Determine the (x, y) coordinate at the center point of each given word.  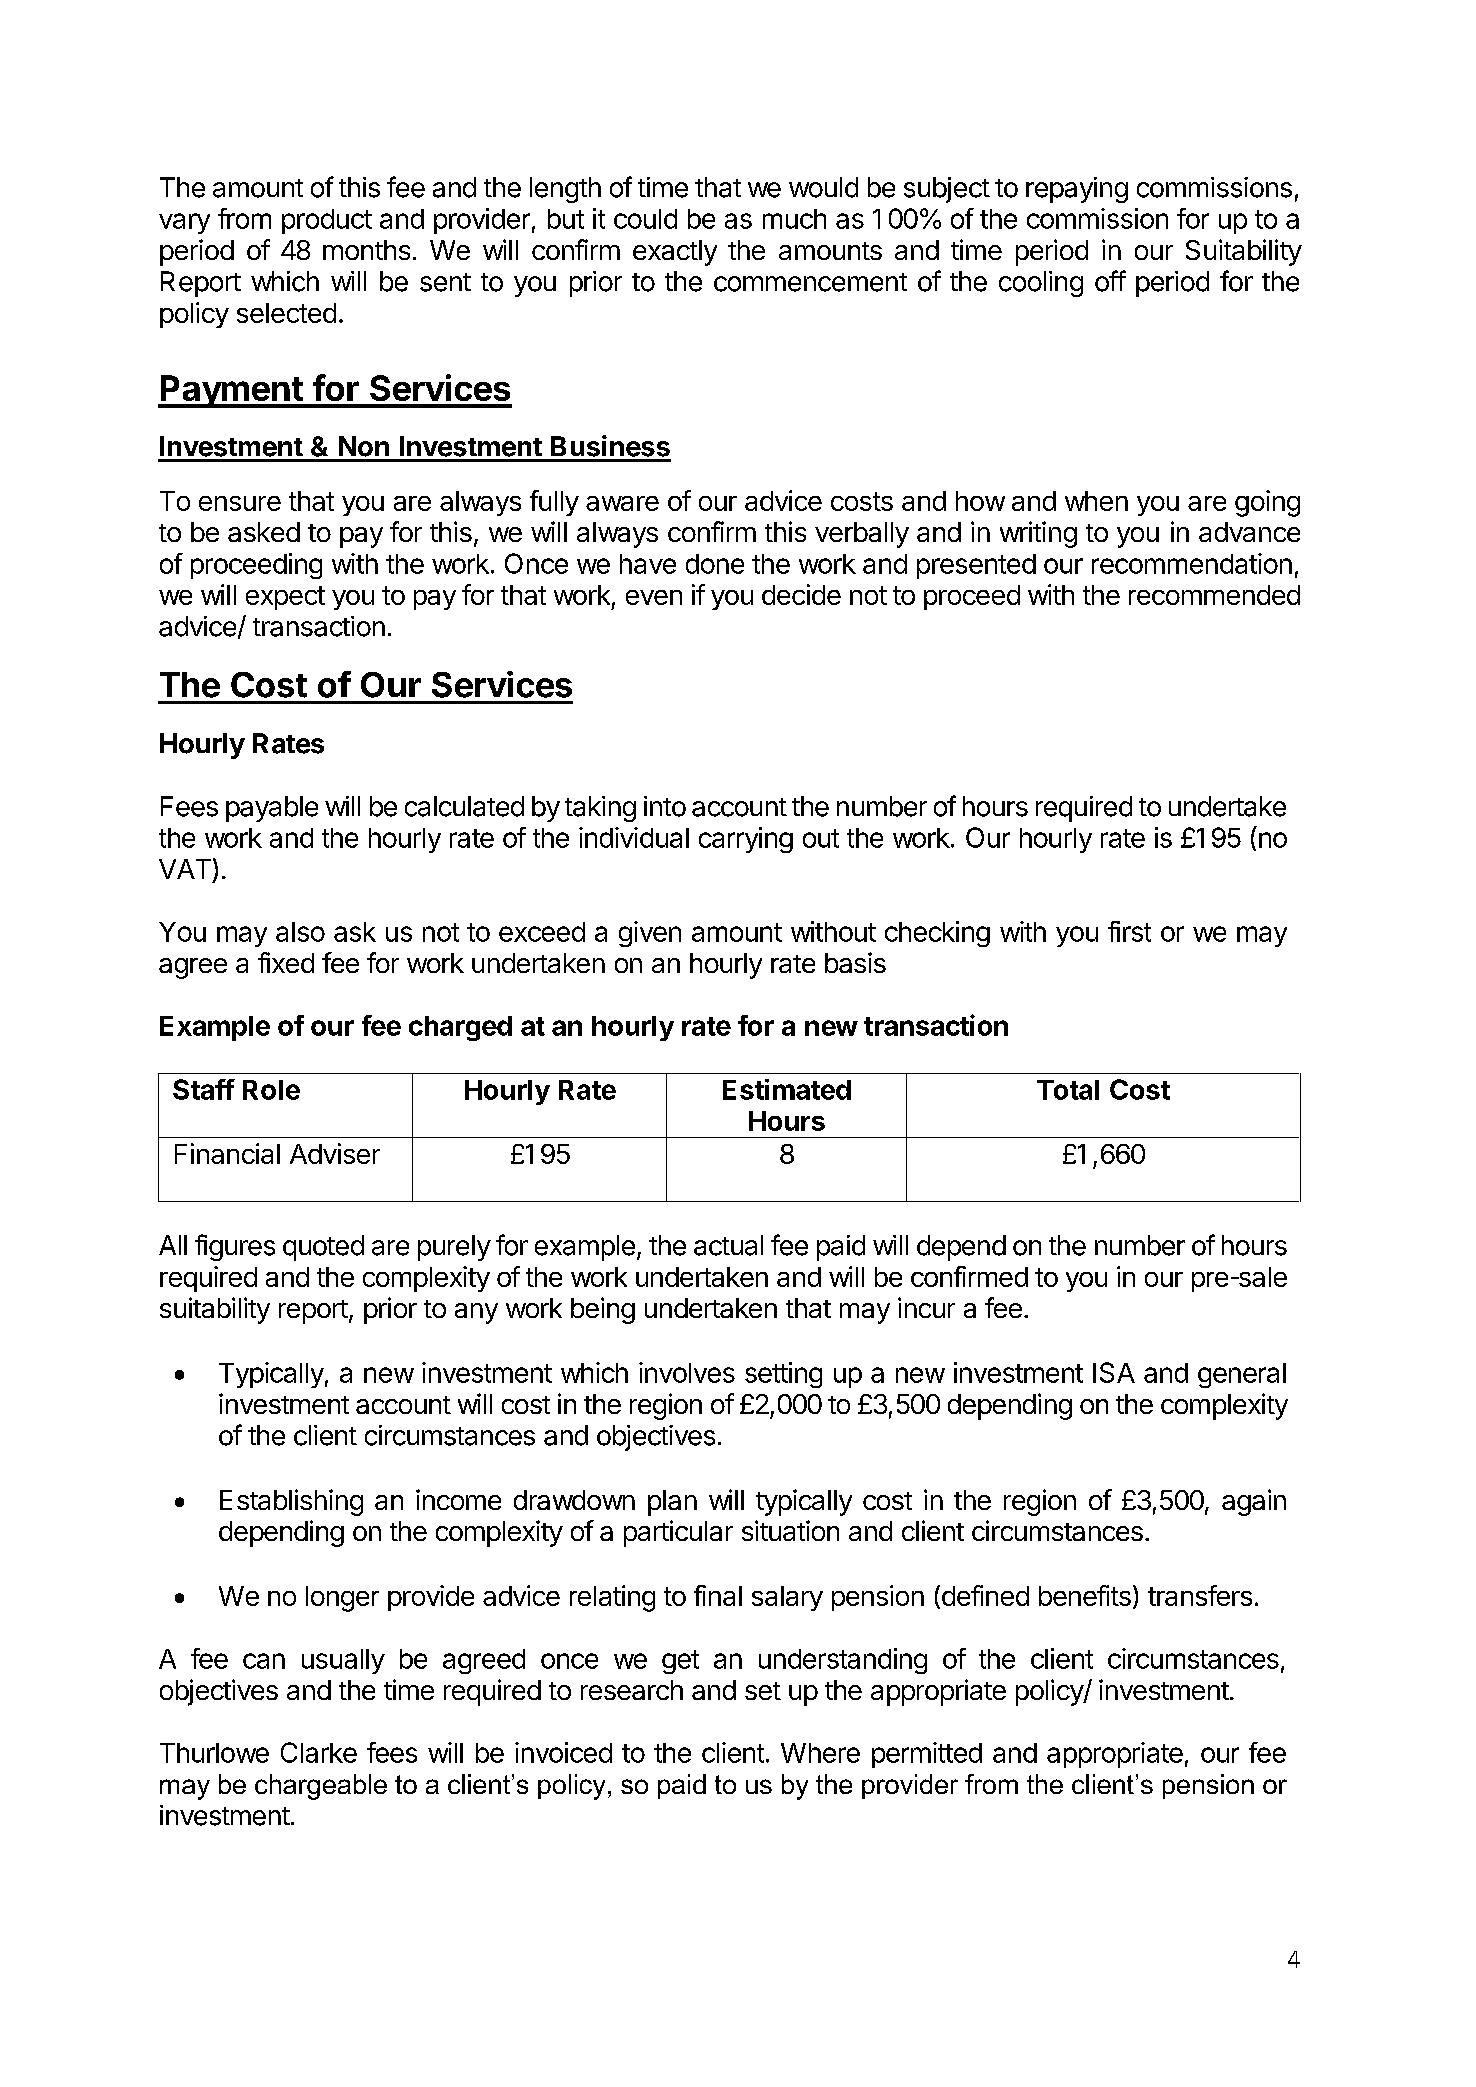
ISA (1114, 1372)
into (665, 806)
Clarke (319, 1752)
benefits (1085, 1595)
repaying (1077, 190)
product (327, 221)
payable (272, 809)
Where (820, 1753)
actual (728, 1245)
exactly (675, 253)
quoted (323, 1248)
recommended (1214, 595)
